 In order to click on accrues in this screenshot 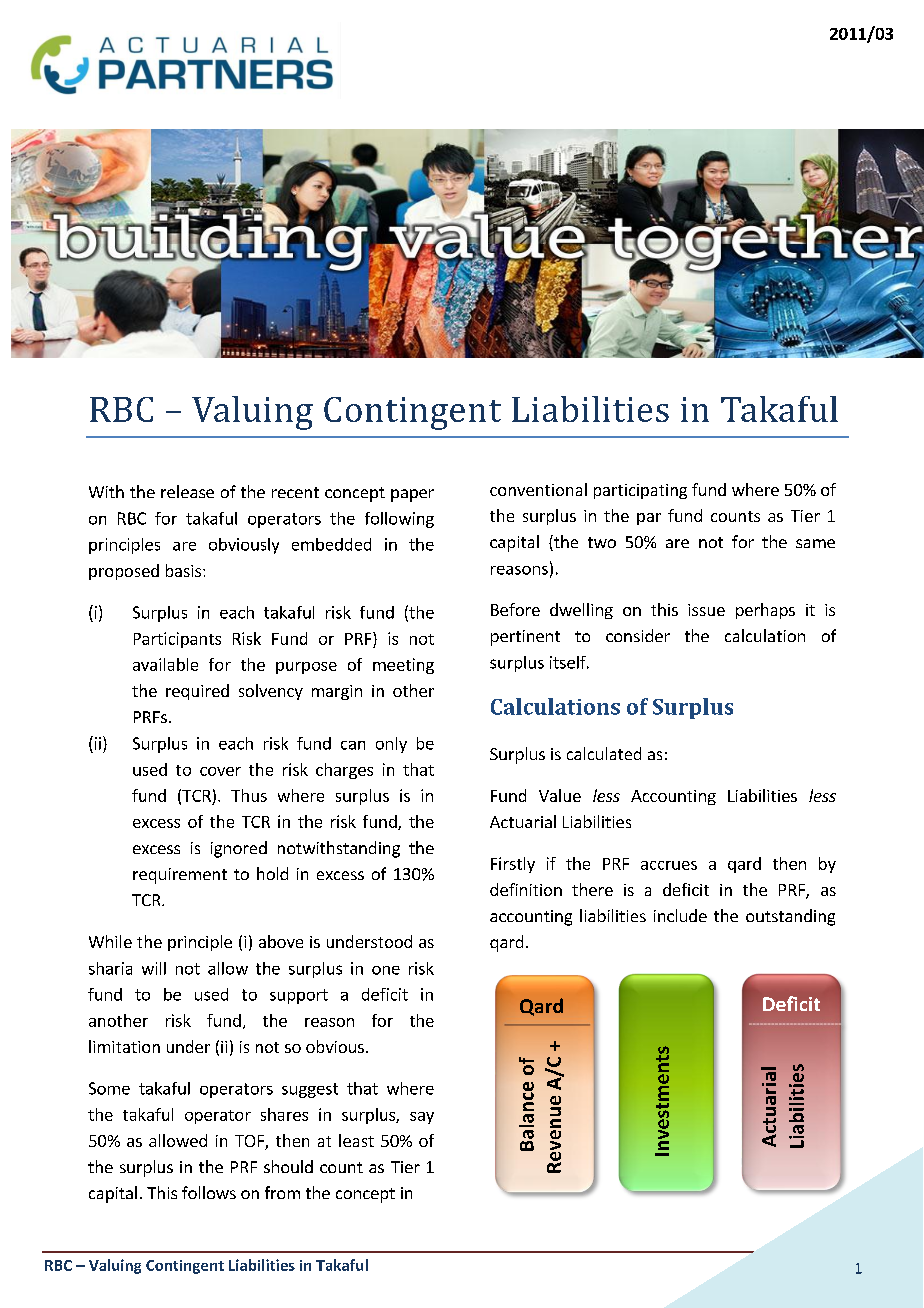, I will do `click(669, 865)`.
